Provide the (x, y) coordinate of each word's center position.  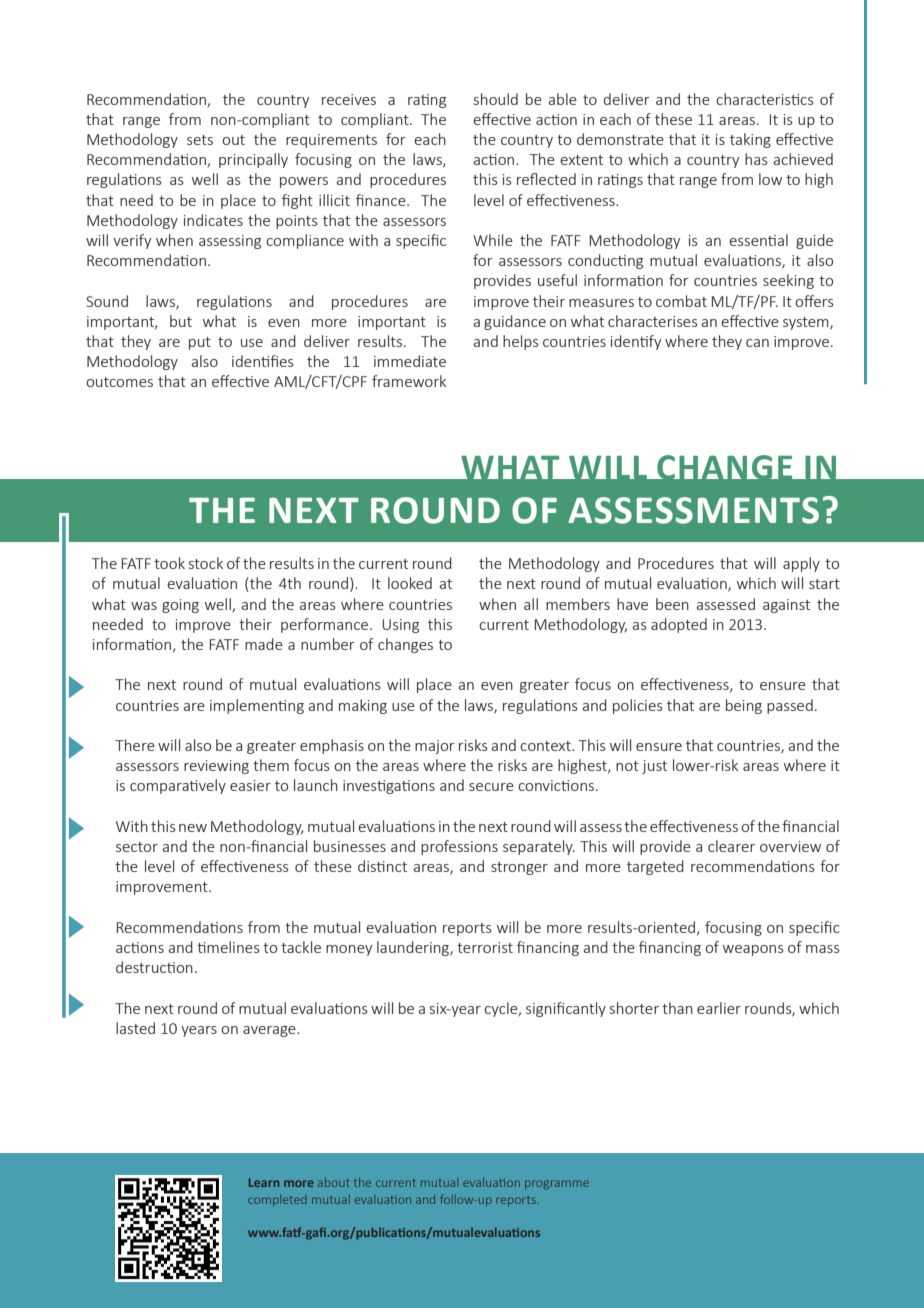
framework (409, 381)
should (496, 99)
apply (801, 564)
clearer (731, 846)
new (193, 828)
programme (557, 1184)
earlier (719, 1008)
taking (750, 140)
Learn (264, 1182)
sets (200, 140)
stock (206, 563)
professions (459, 847)
